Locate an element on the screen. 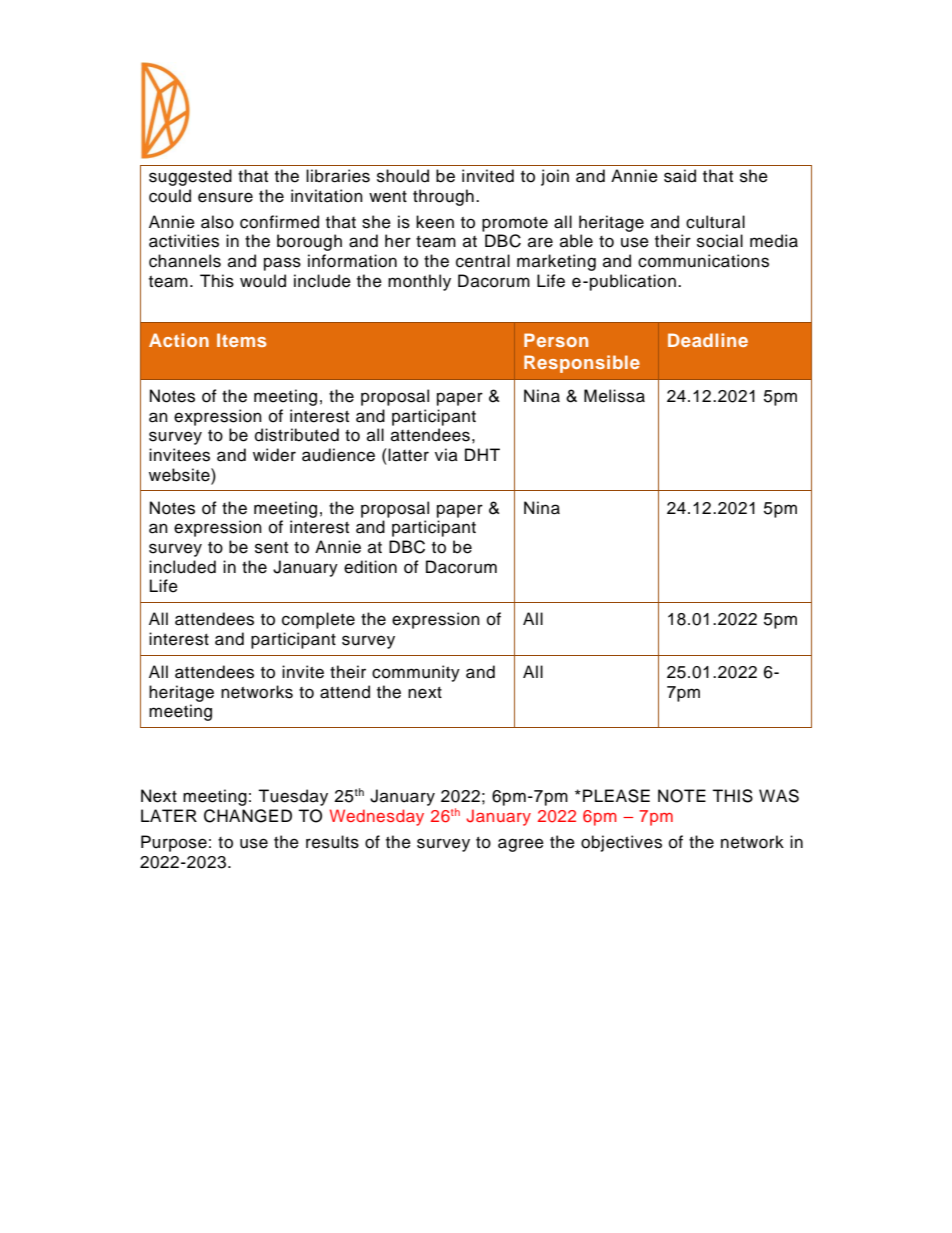 The width and height of the screenshot is (952, 1233). said is located at coordinates (680, 176).
